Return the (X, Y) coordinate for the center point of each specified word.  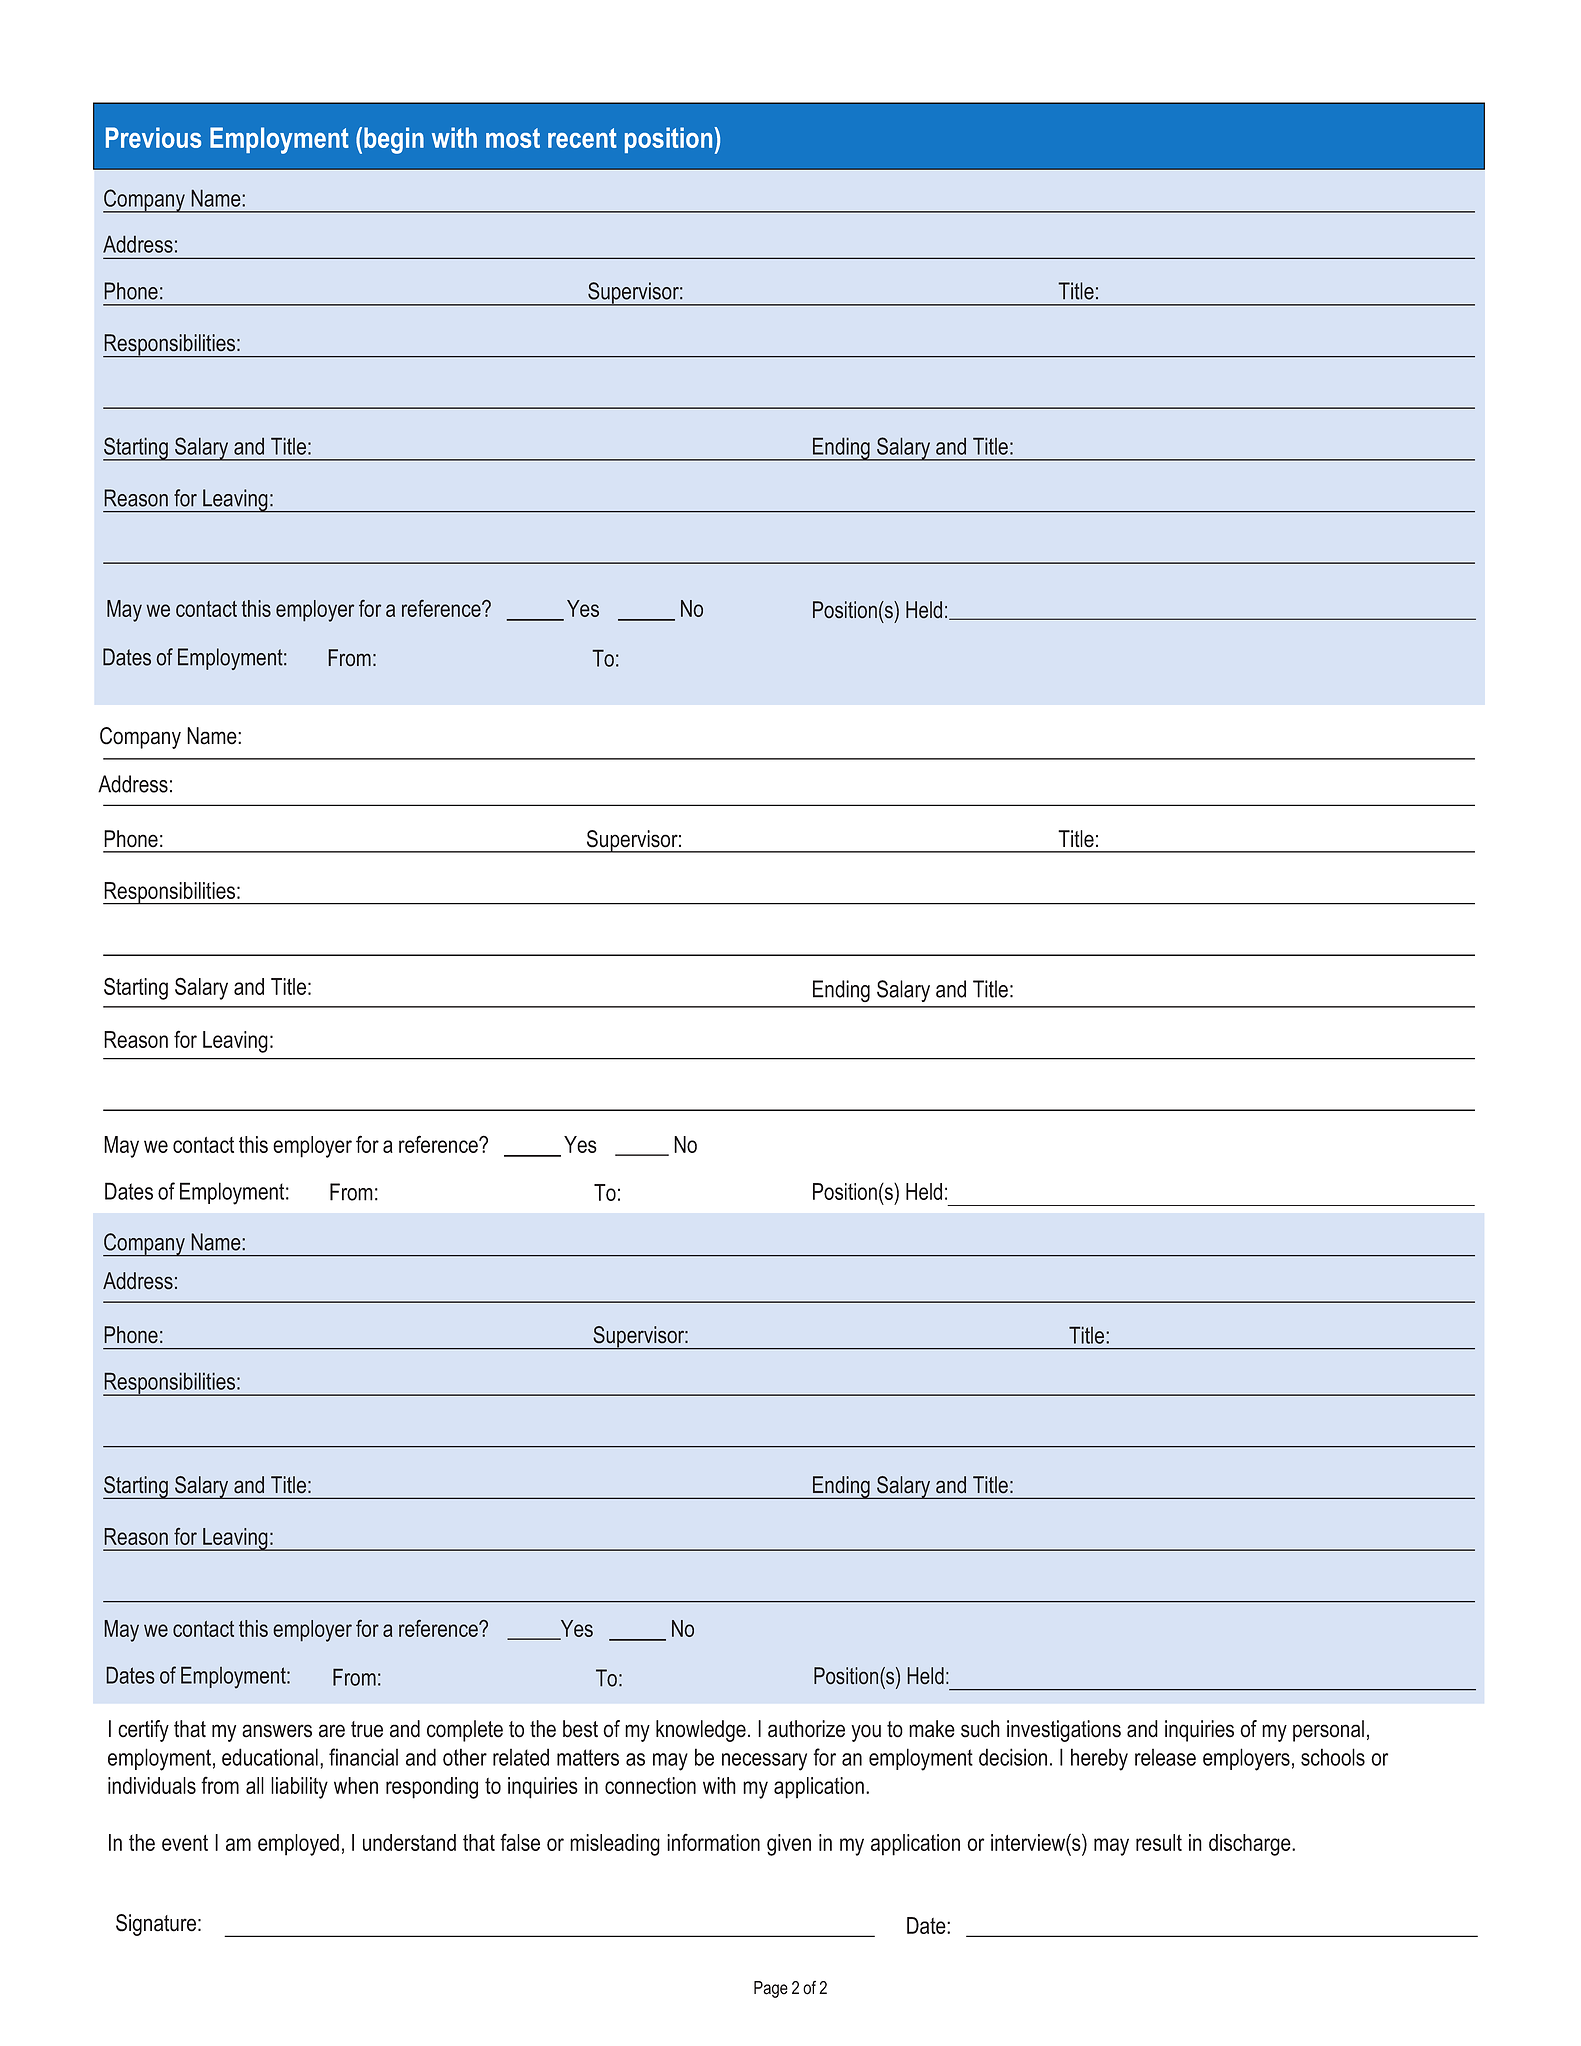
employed (298, 1845)
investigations (1064, 1731)
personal (1328, 1731)
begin (394, 140)
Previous (153, 137)
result (1159, 1842)
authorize (806, 1729)
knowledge (701, 1731)
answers (277, 1731)
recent (582, 138)
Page (771, 1989)
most (513, 138)
